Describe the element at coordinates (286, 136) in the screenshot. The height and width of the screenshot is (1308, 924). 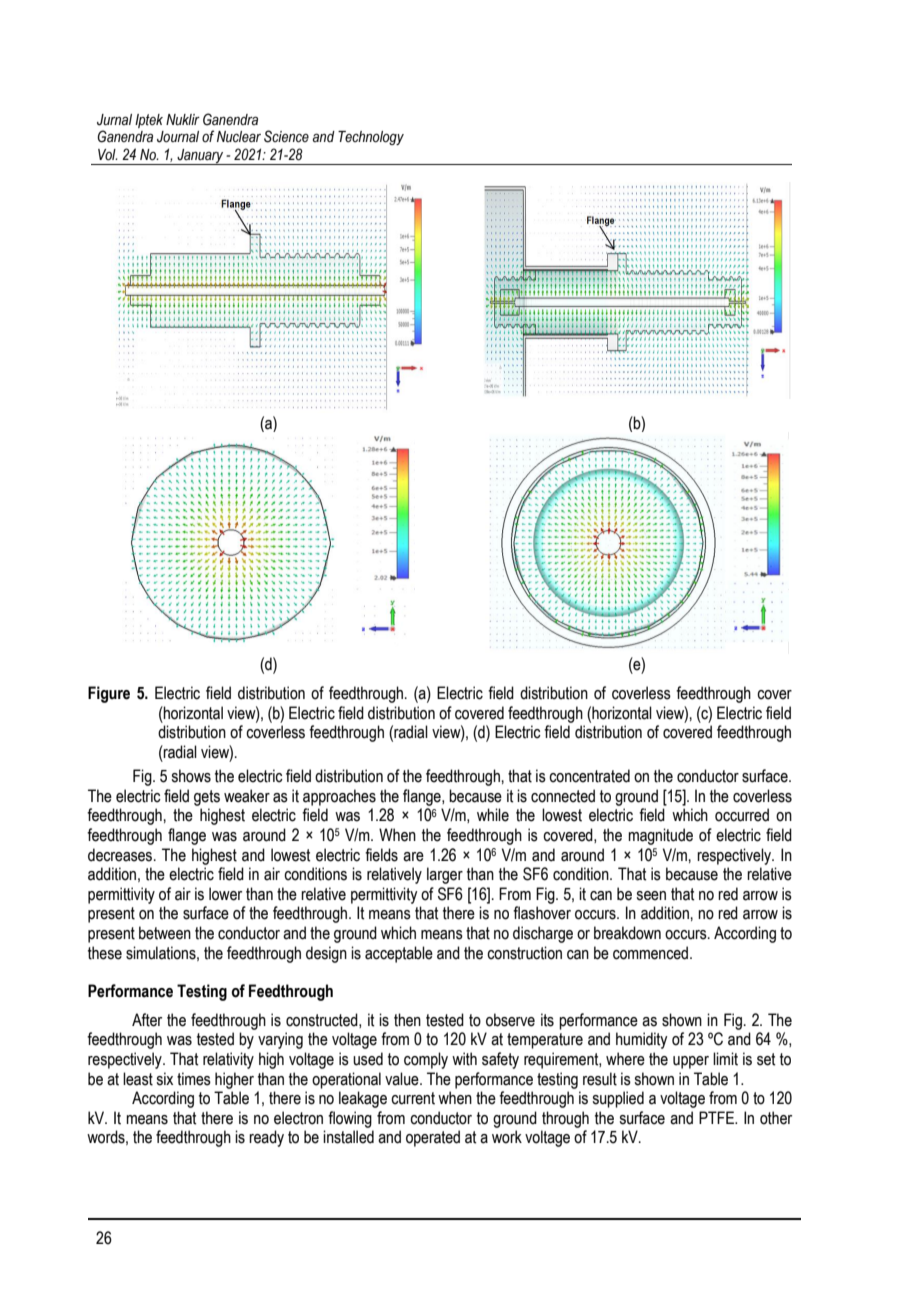
I see `Science` at that location.
